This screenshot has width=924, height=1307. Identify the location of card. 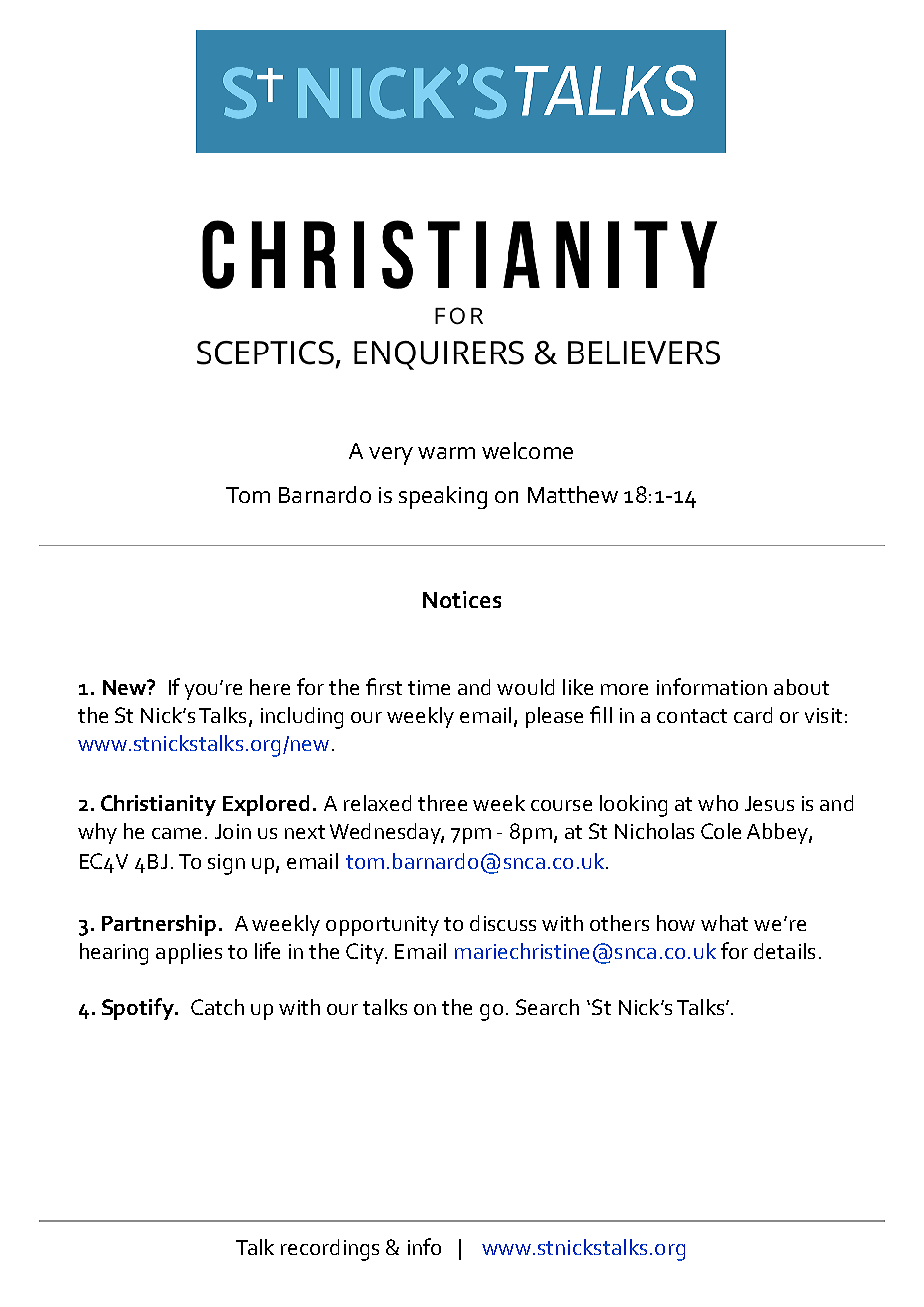
(753, 715).
